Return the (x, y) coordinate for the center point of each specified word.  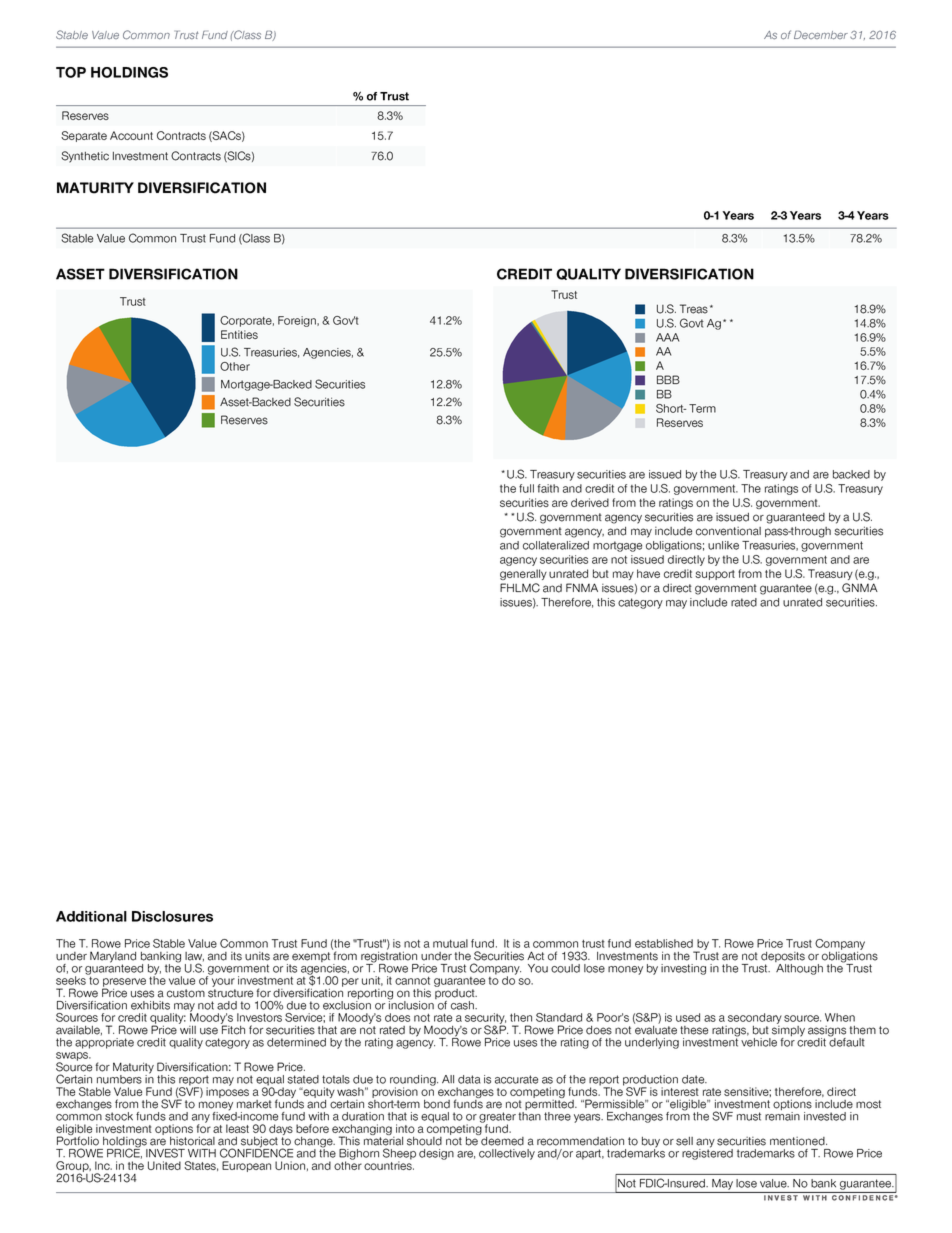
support (715, 575)
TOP (71, 72)
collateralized (556, 545)
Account (131, 135)
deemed (501, 1140)
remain (782, 1116)
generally (523, 574)
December (821, 34)
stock (119, 1116)
